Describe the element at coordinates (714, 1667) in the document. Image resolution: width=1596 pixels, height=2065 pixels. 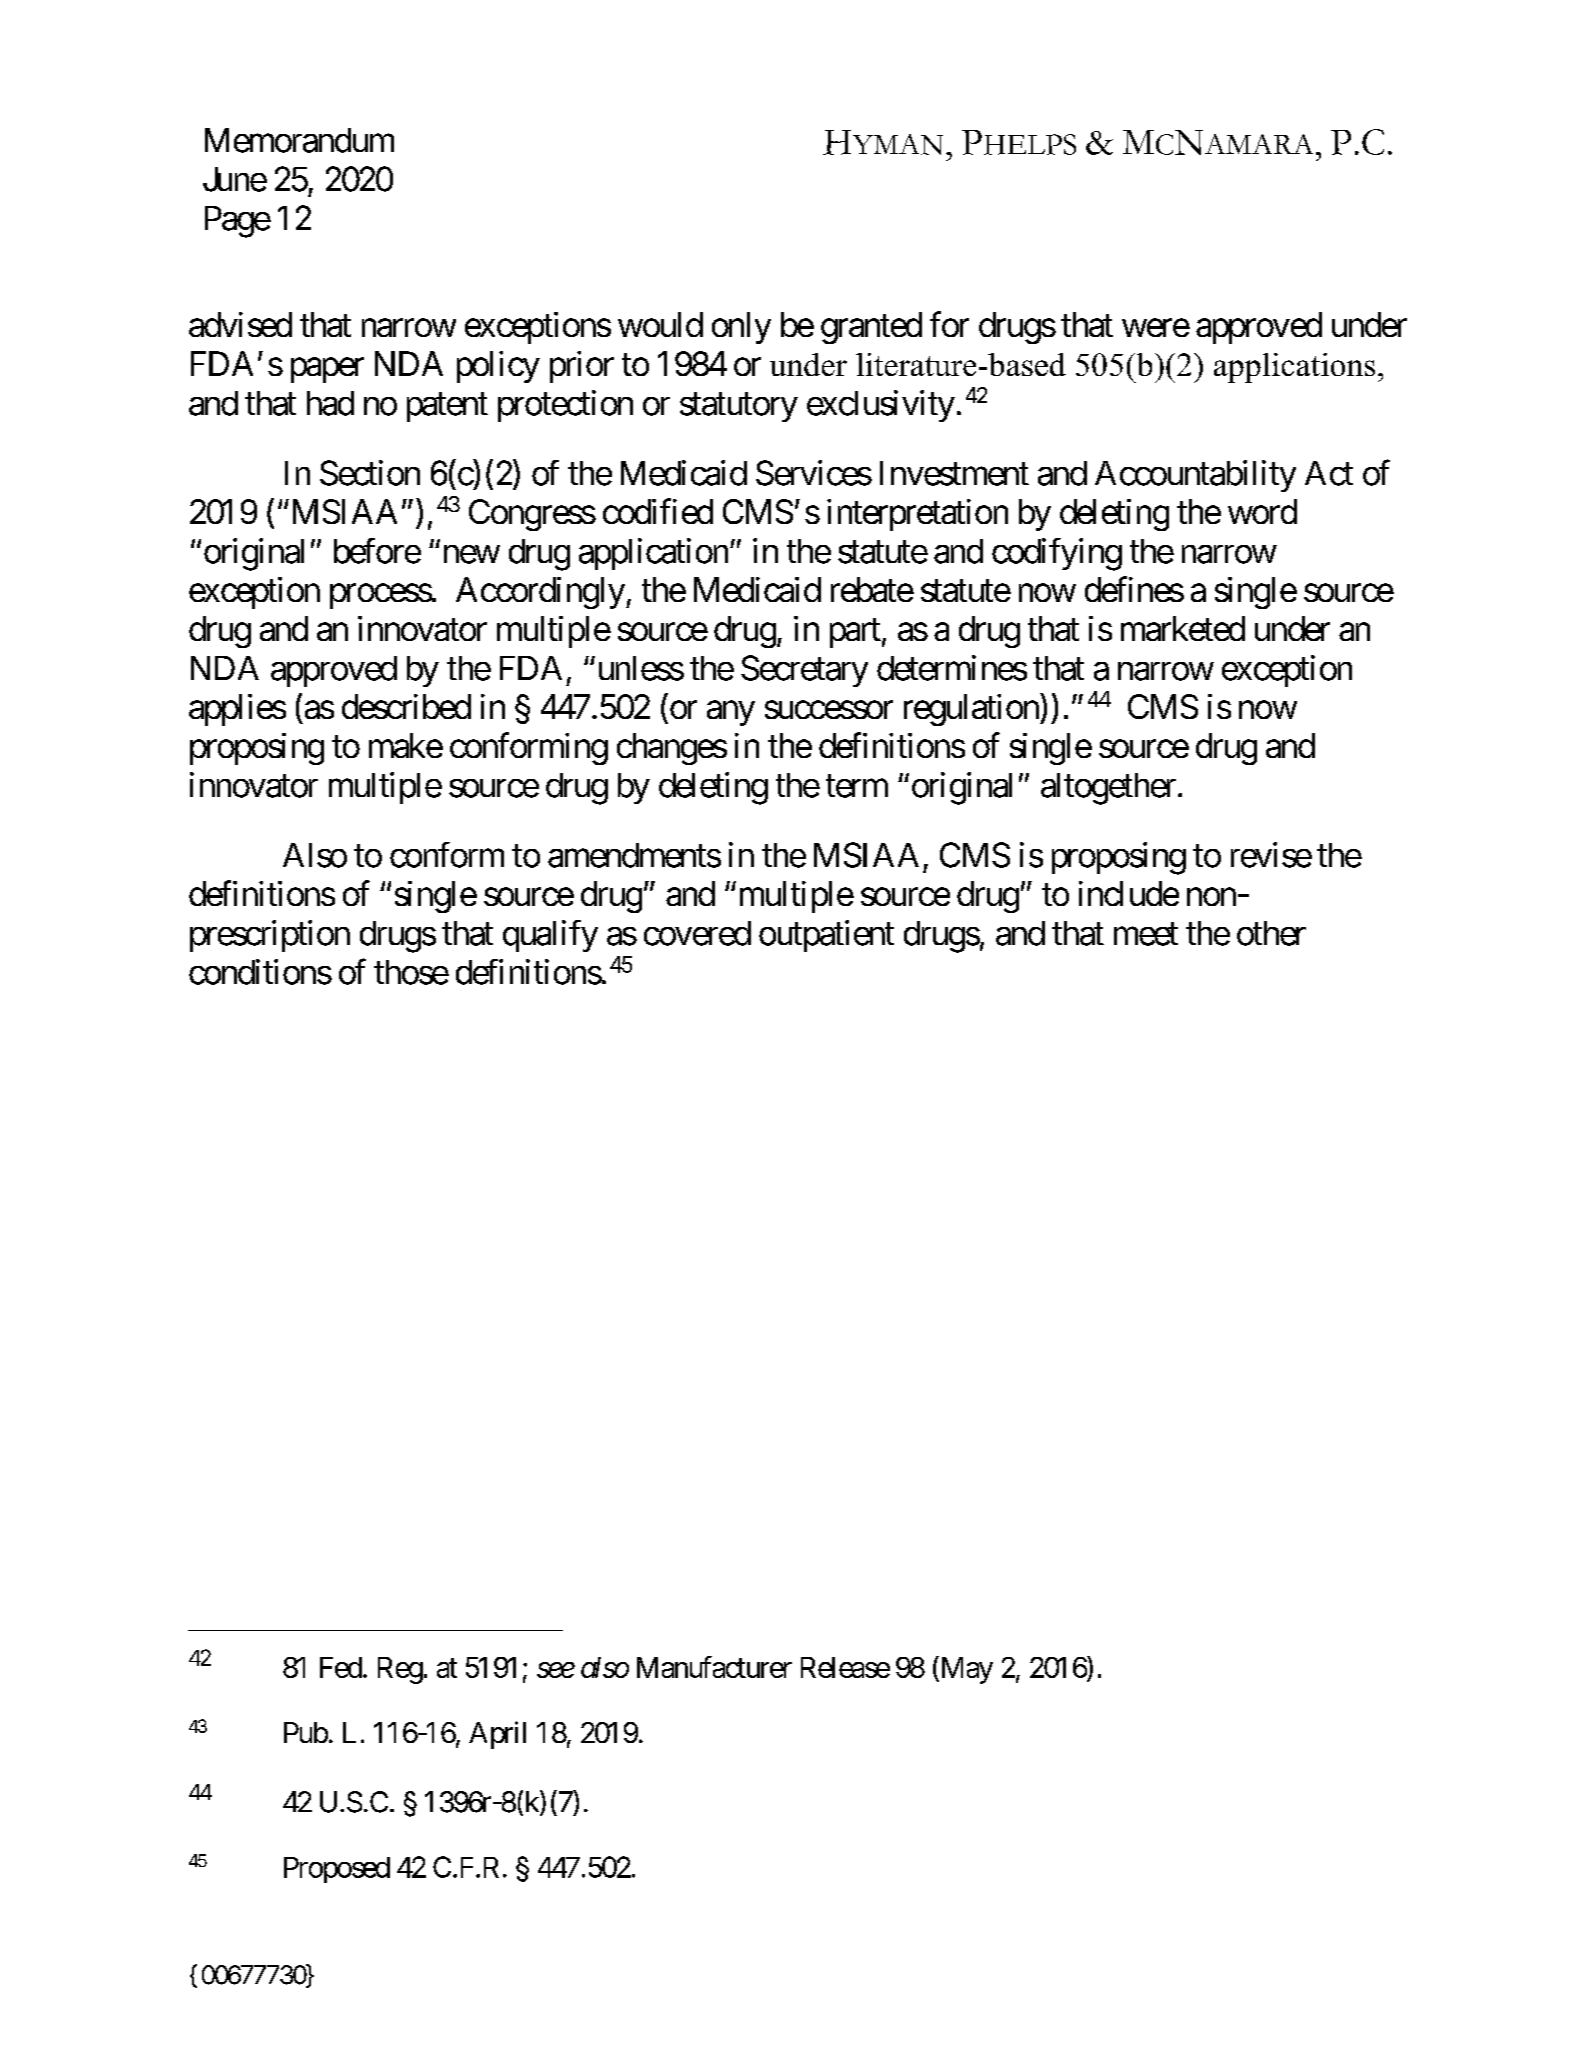
I see `Manufacturer` at that location.
